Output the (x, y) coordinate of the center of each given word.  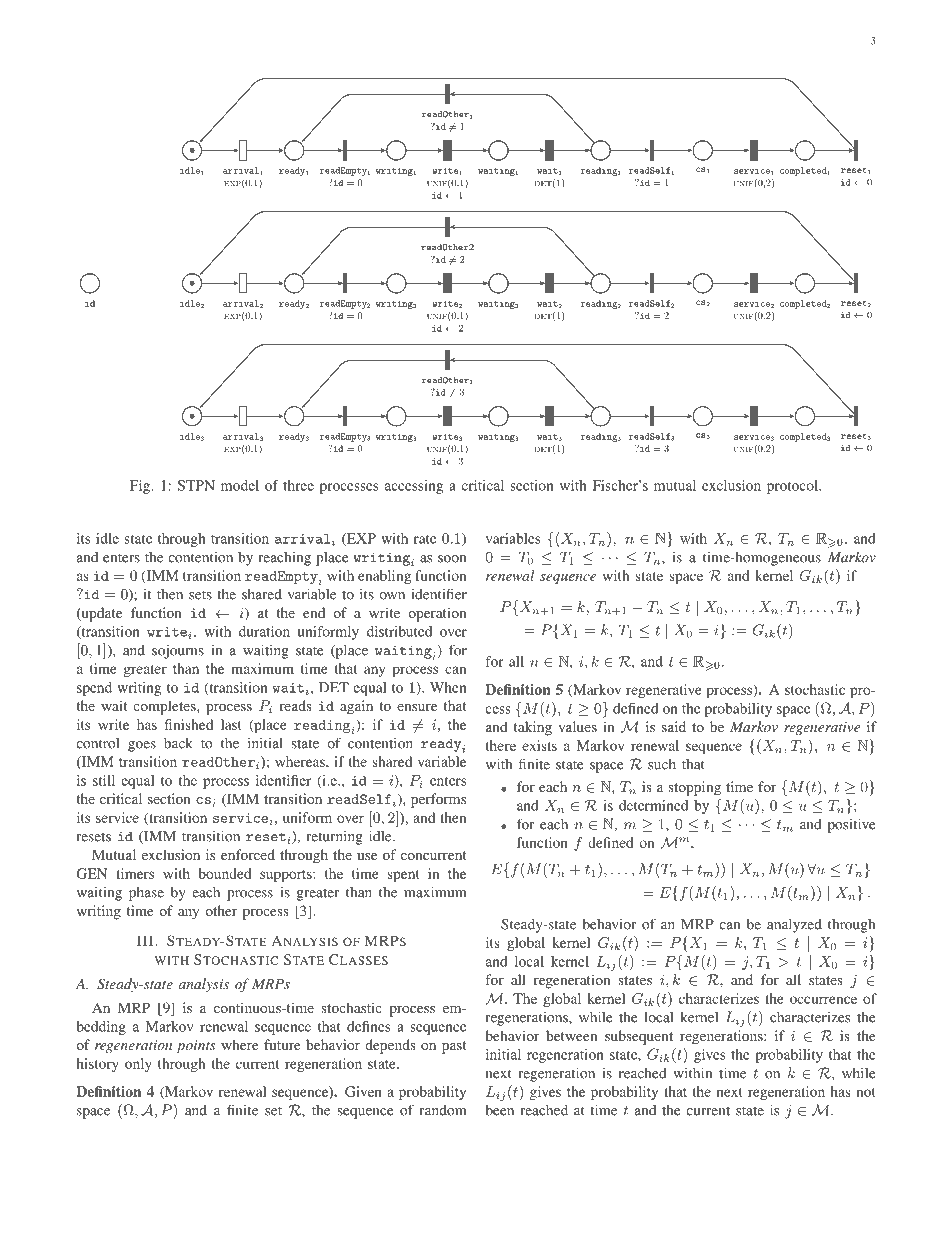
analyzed (794, 926)
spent (403, 876)
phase (146, 893)
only (138, 1065)
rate (425, 539)
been (499, 1110)
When (448, 687)
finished (189, 724)
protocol (793, 487)
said (674, 726)
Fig (141, 487)
